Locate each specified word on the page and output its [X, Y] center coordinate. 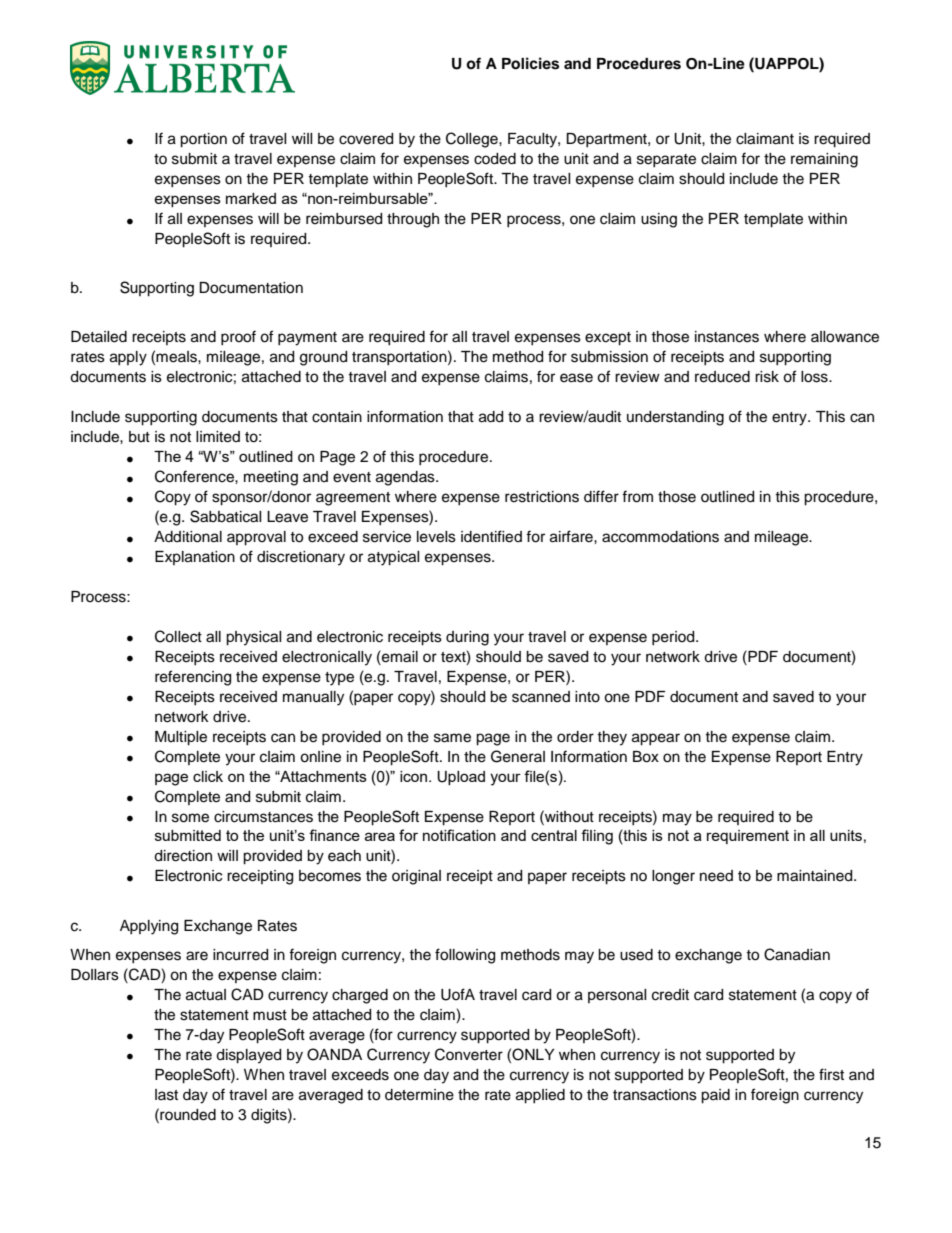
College [473, 140]
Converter [469, 1054]
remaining [824, 160]
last [166, 1095]
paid [715, 1096]
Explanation [195, 558]
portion [203, 140]
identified [491, 536]
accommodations [660, 537]
